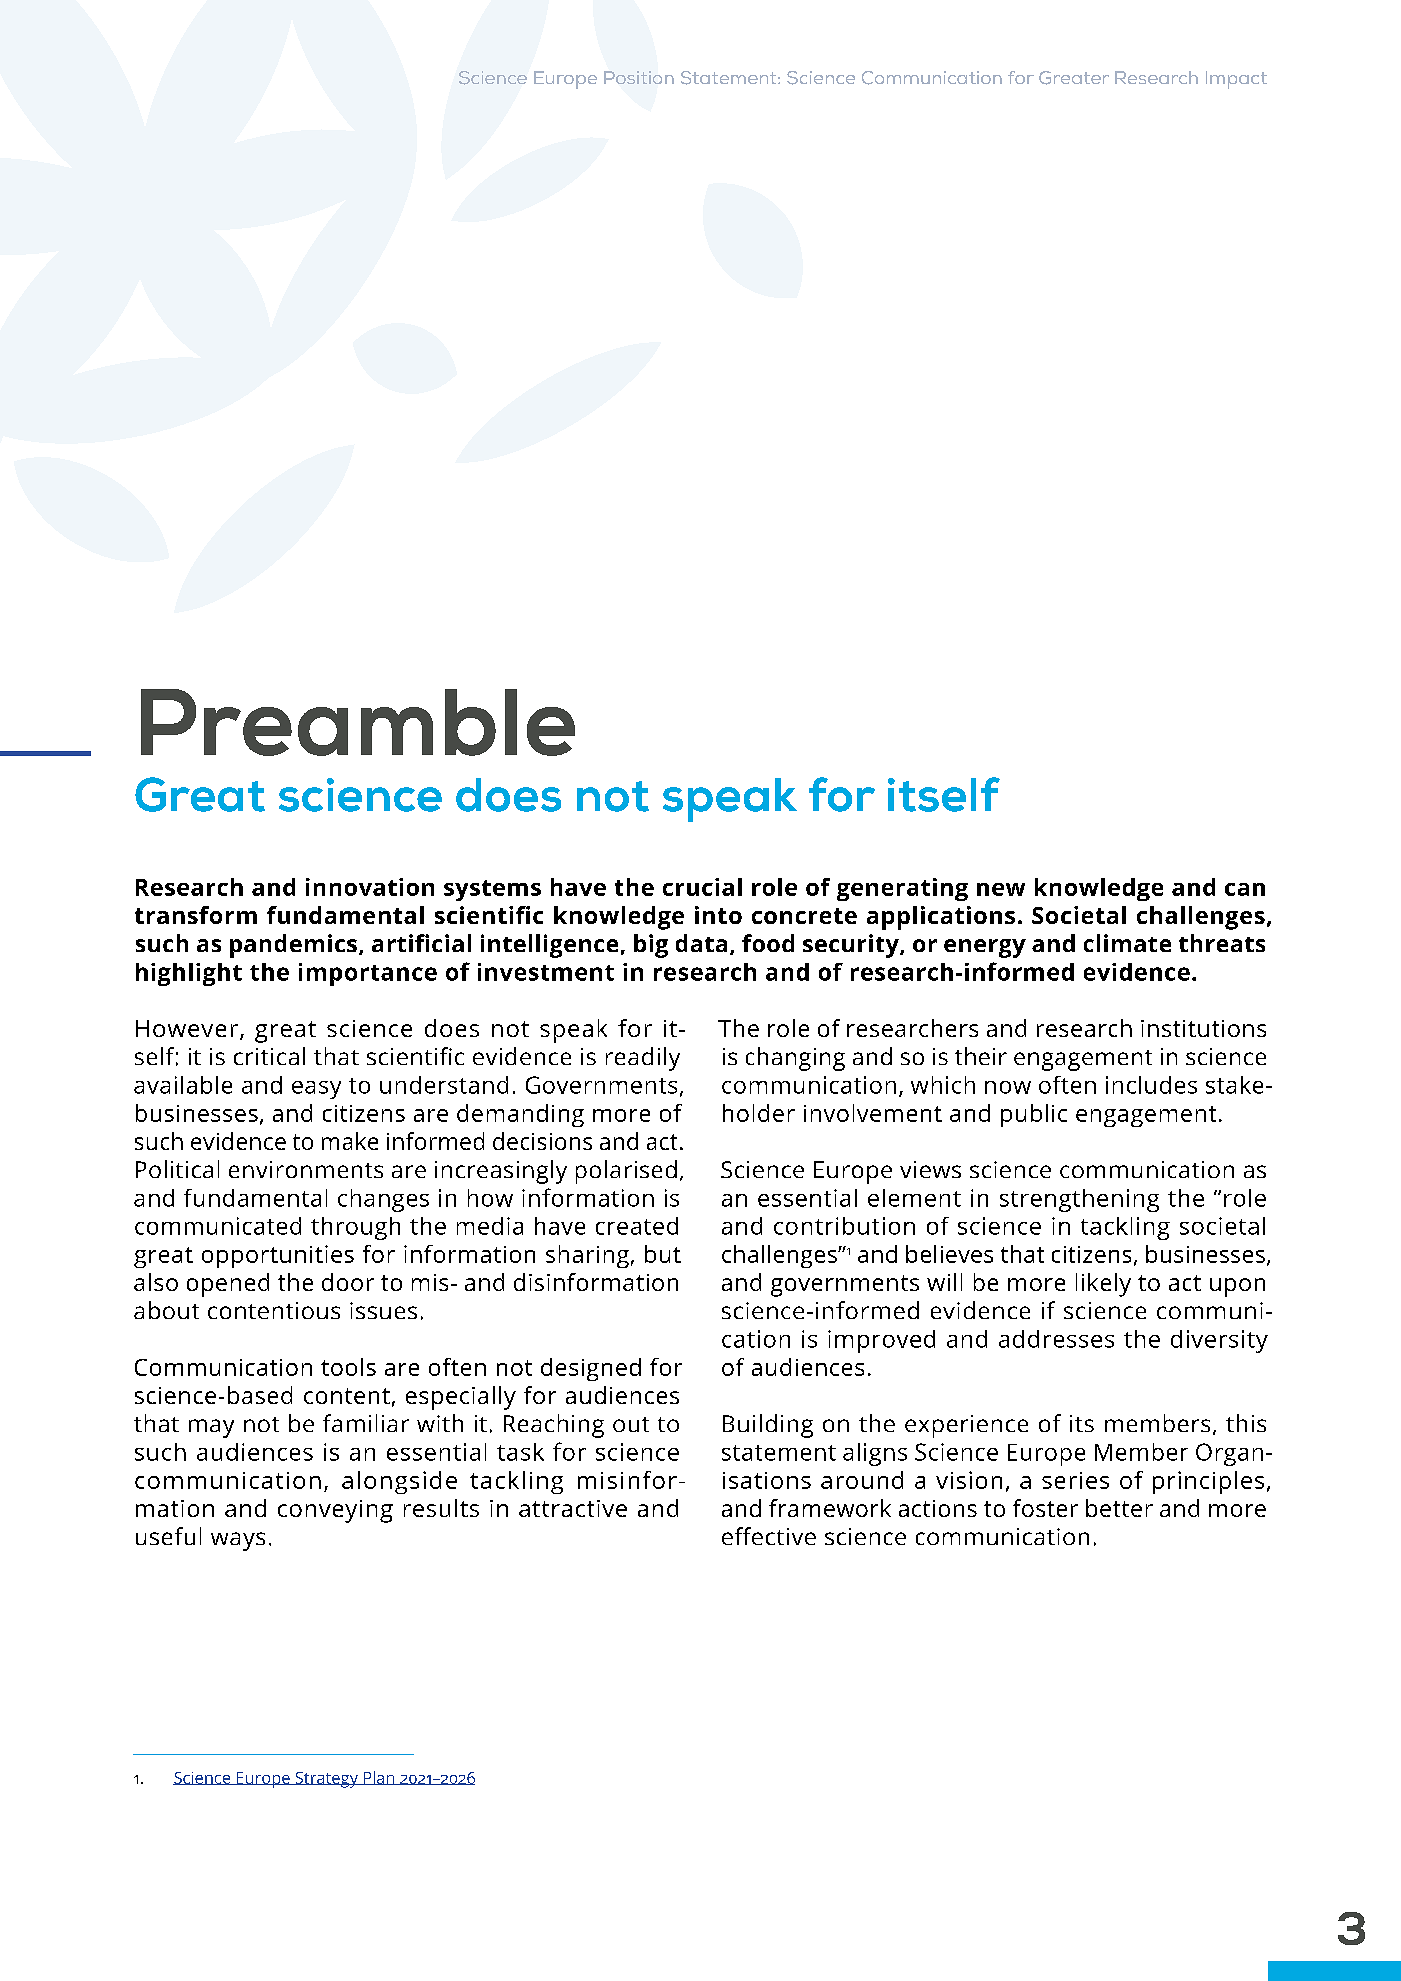 This page has width=1401, height=1981. I want to click on Strategy, so click(326, 1780).
